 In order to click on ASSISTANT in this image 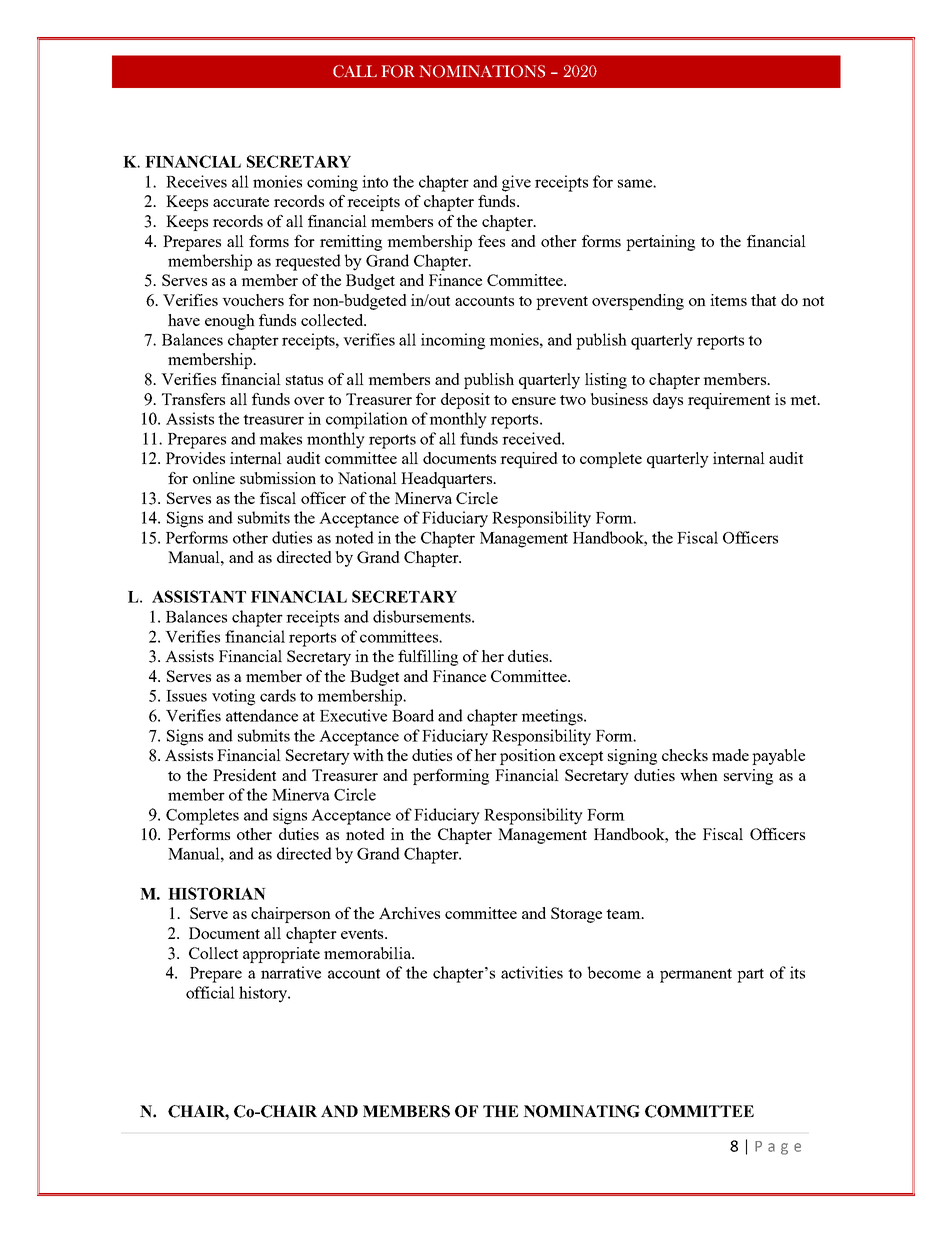, I will do `click(199, 596)`.
